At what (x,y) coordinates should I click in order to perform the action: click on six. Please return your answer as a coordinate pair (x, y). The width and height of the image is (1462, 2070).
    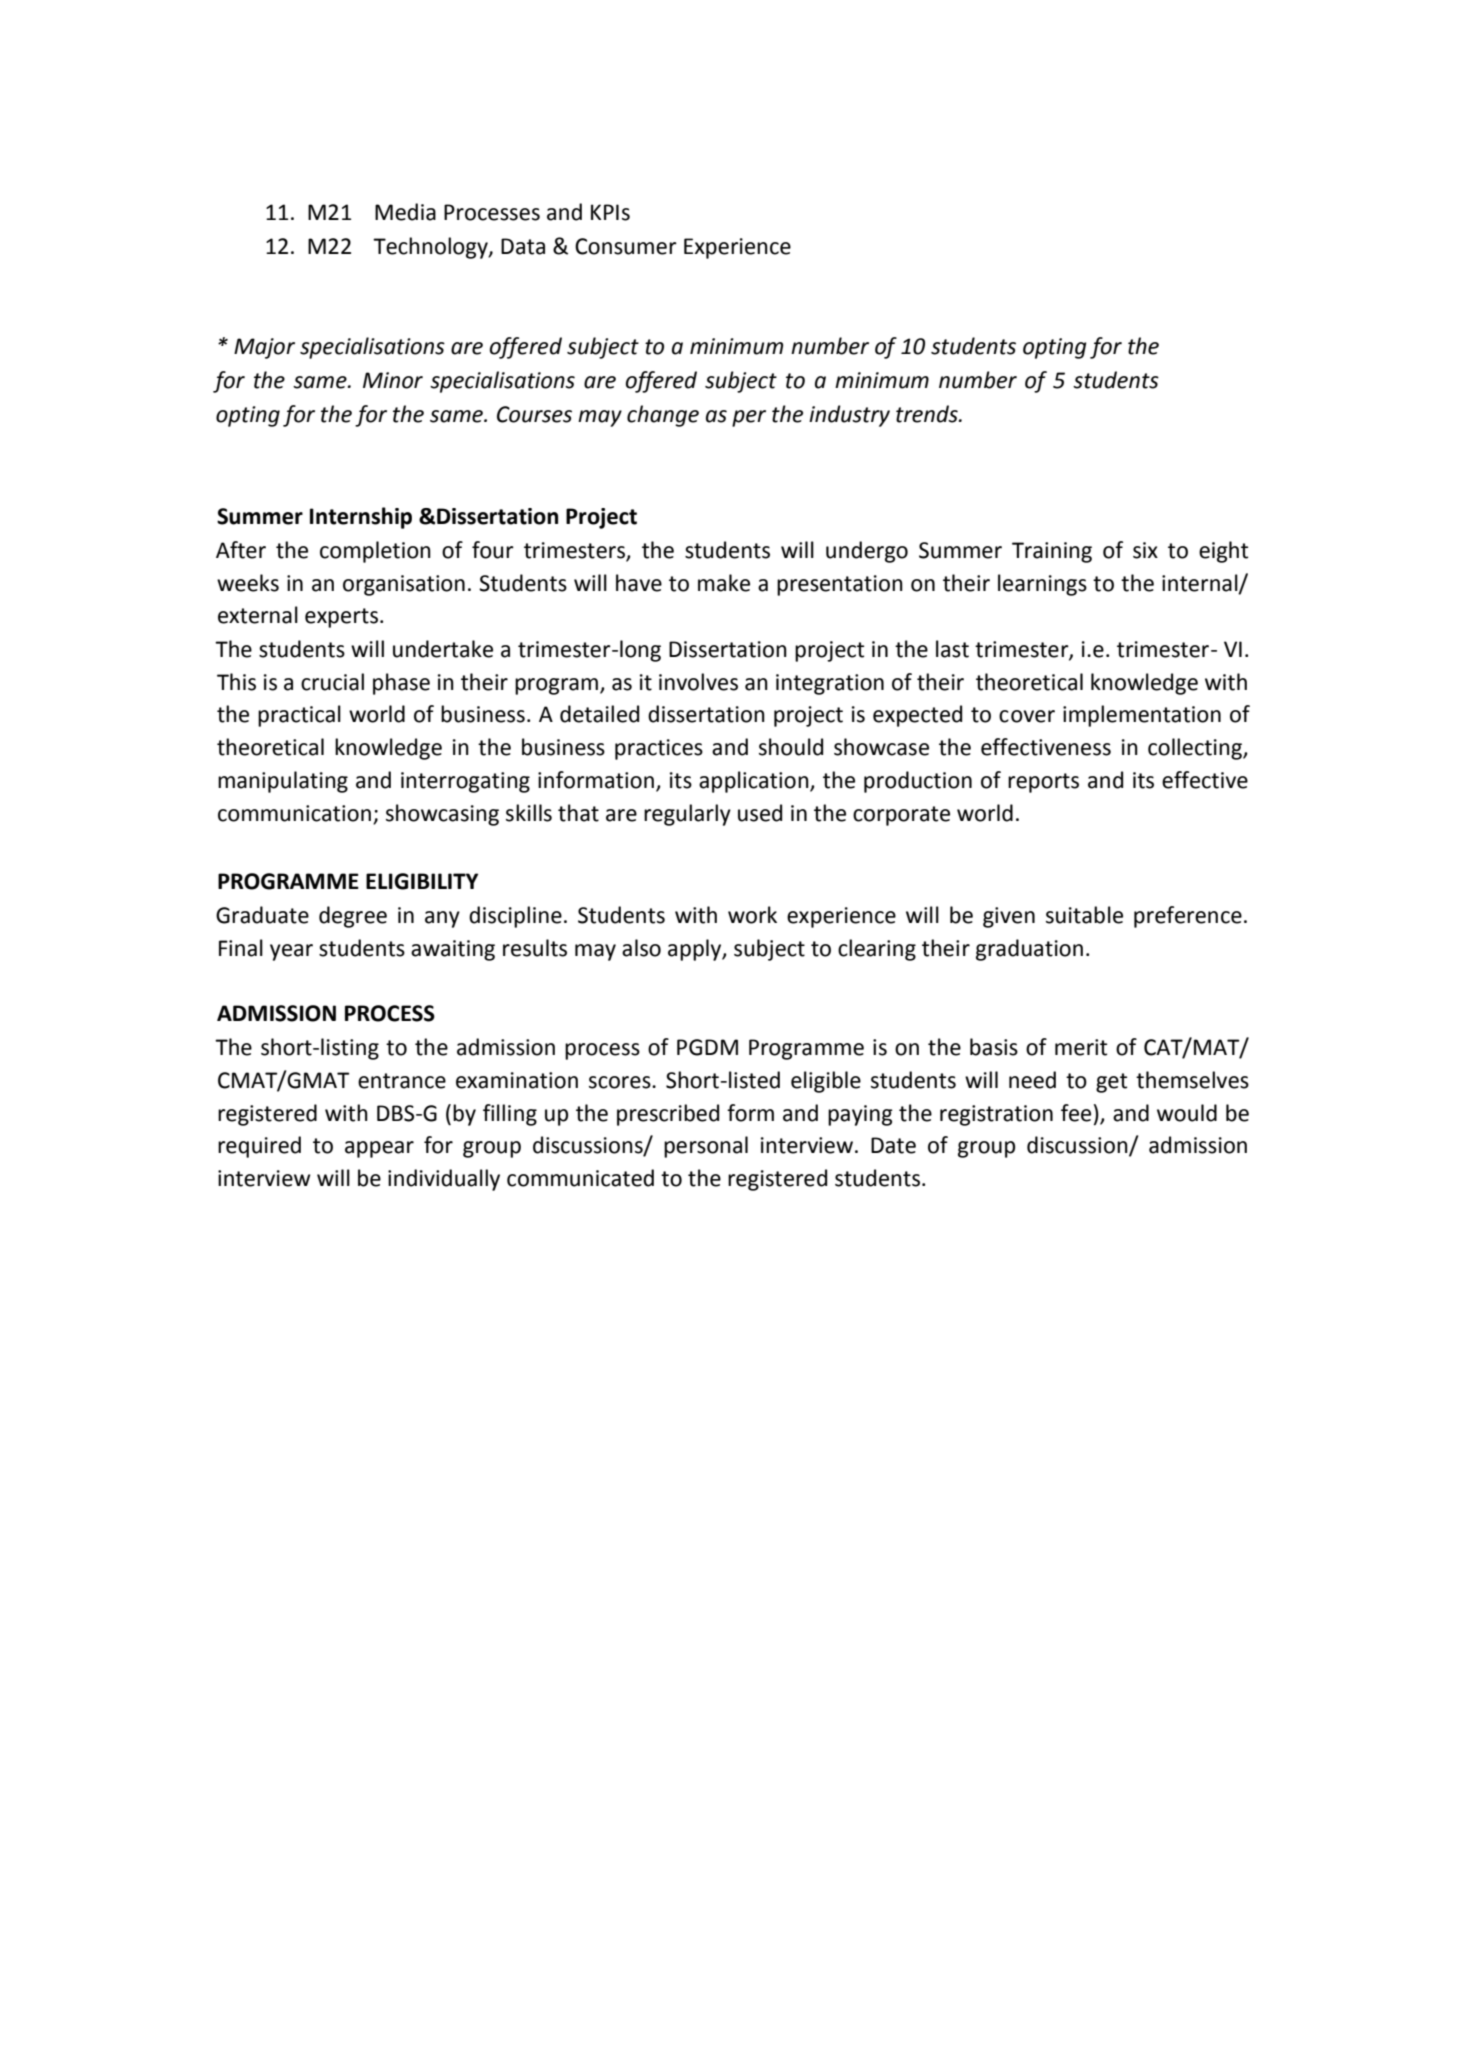
    Looking at the image, I should click on (1145, 550).
